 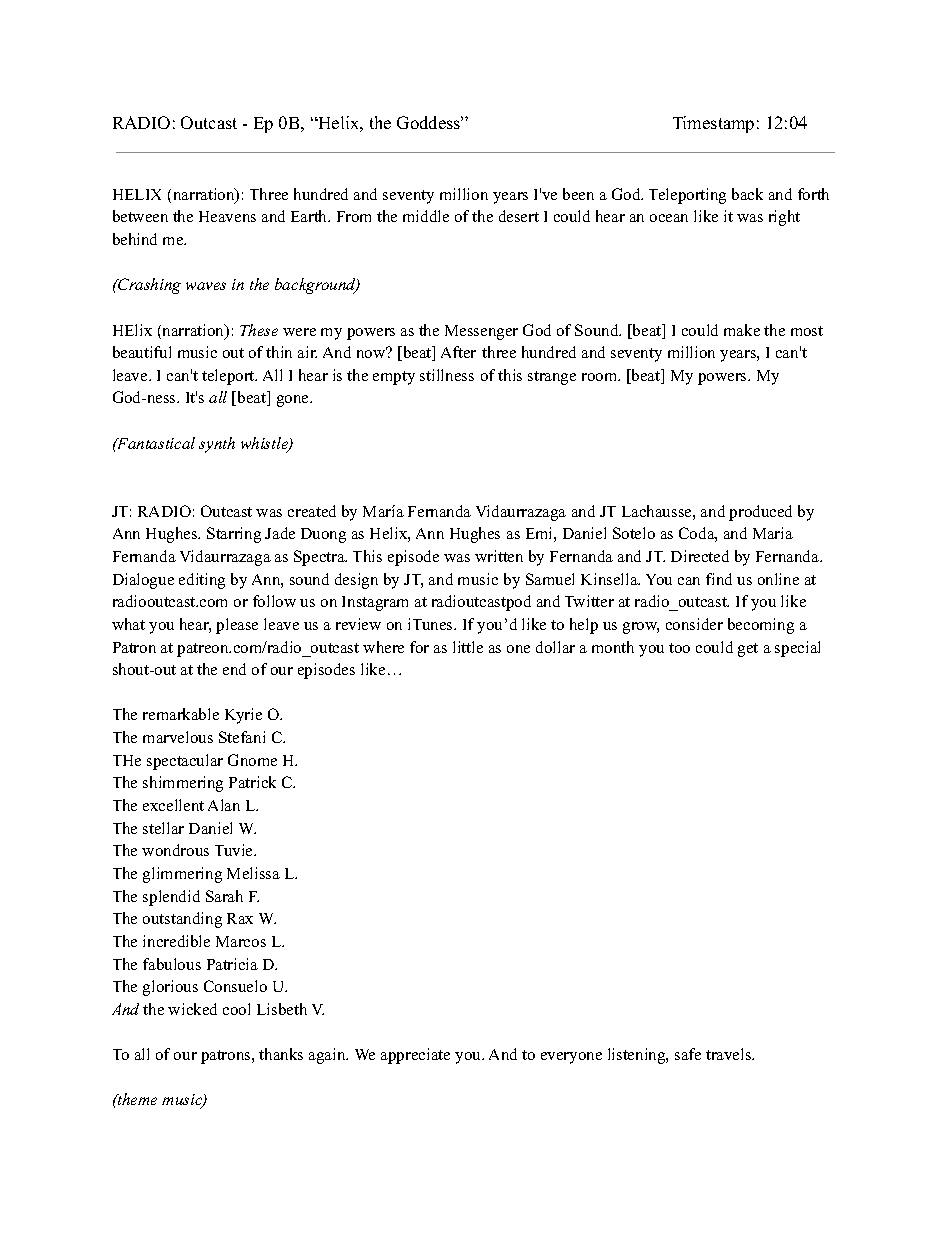 I want to click on Heavens, so click(x=227, y=216).
